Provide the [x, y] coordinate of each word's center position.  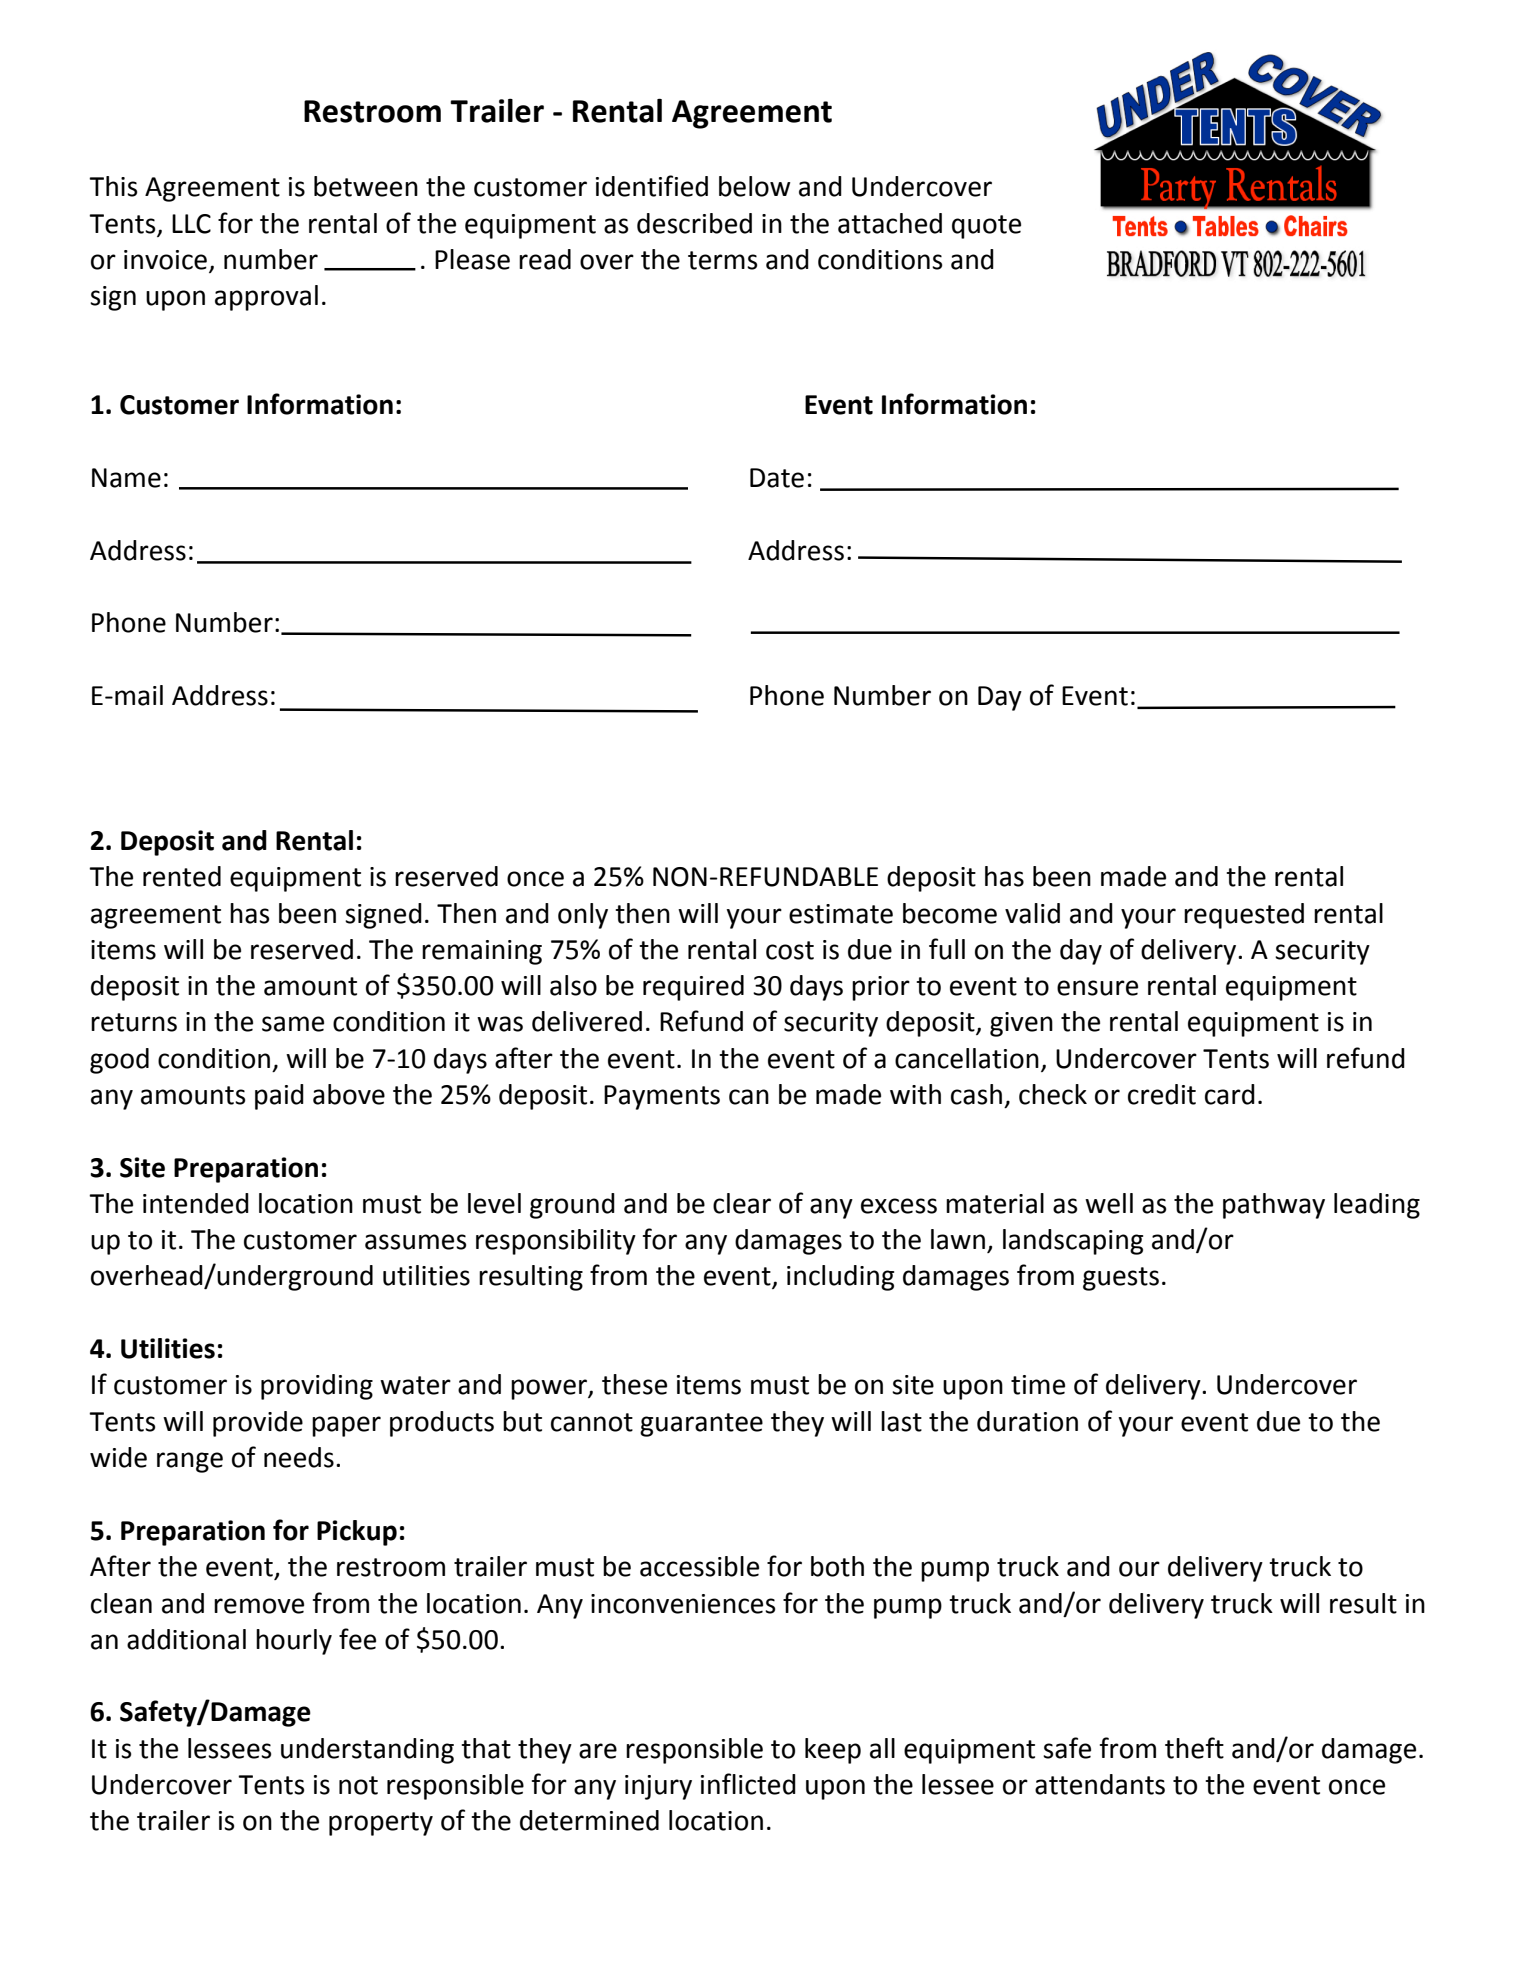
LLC [191, 224]
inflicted [748, 1784]
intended [196, 1203]
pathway [1274, 1206]
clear [742, 1203]
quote [986, 227]
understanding [367, 1751]
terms [722, 260]
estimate [841, 914]
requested [1244, 916]
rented [182, 876]
